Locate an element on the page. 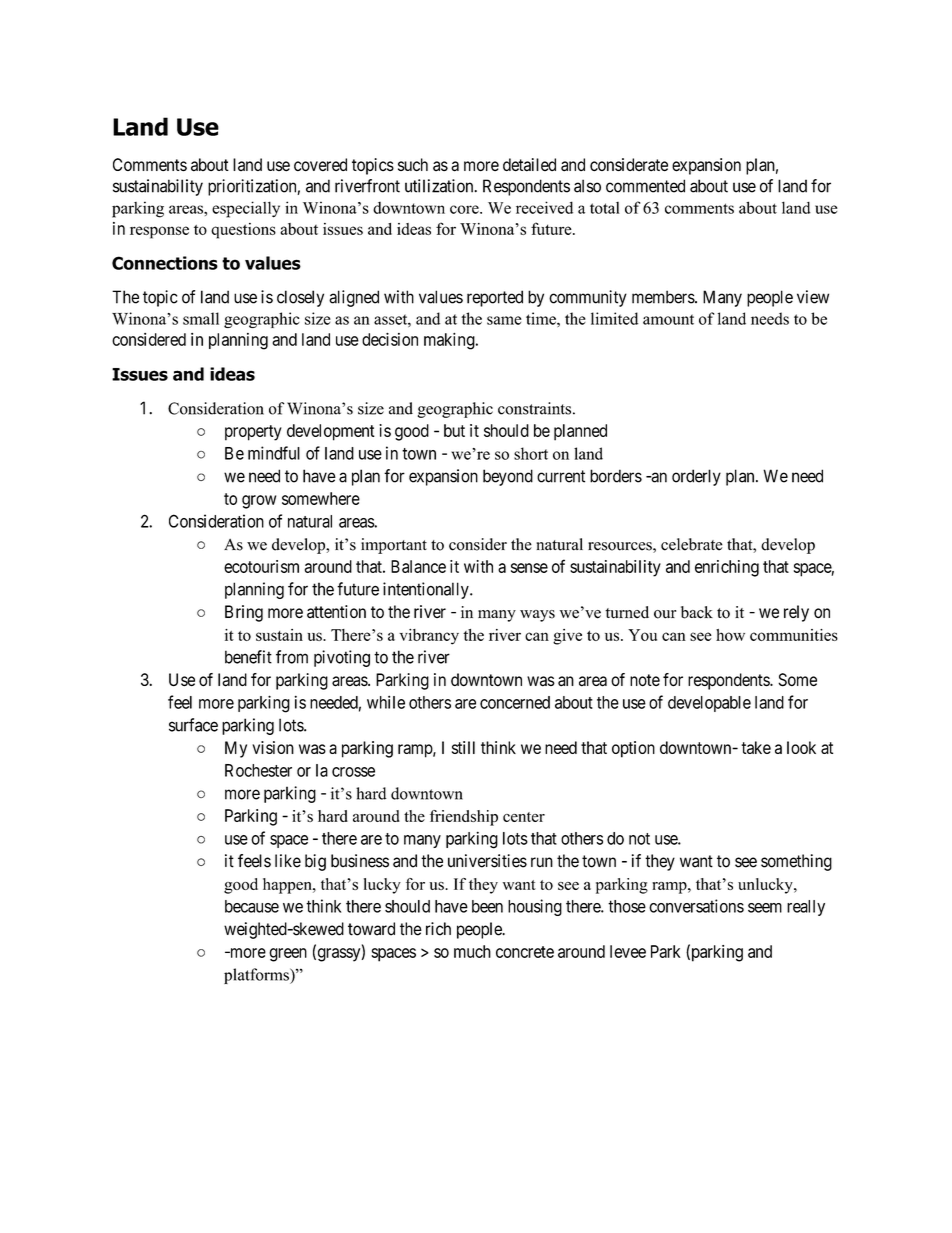  platforms is located at coordinates (257, 976).
